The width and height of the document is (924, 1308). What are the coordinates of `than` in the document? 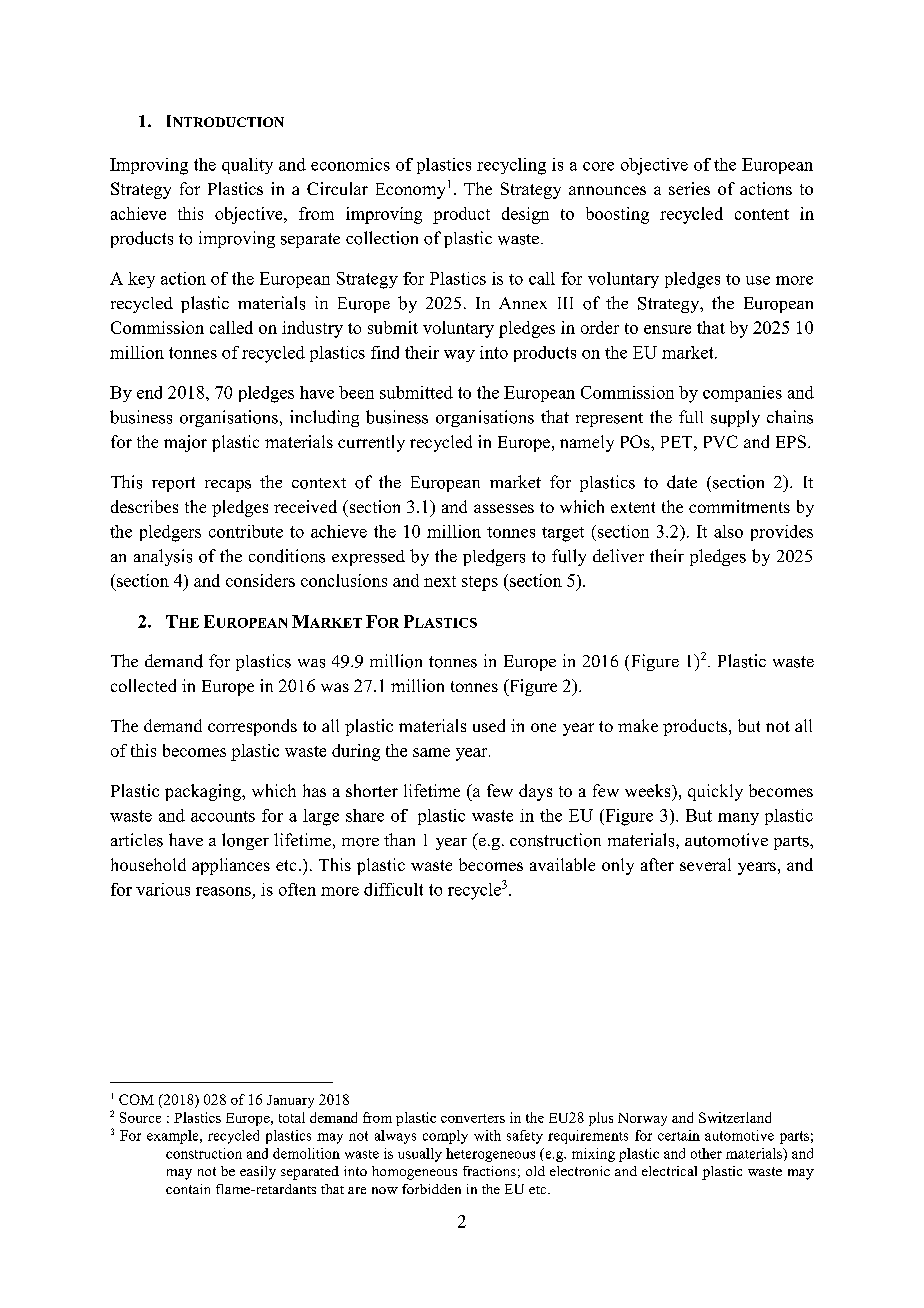 It's located at (399, 839).
